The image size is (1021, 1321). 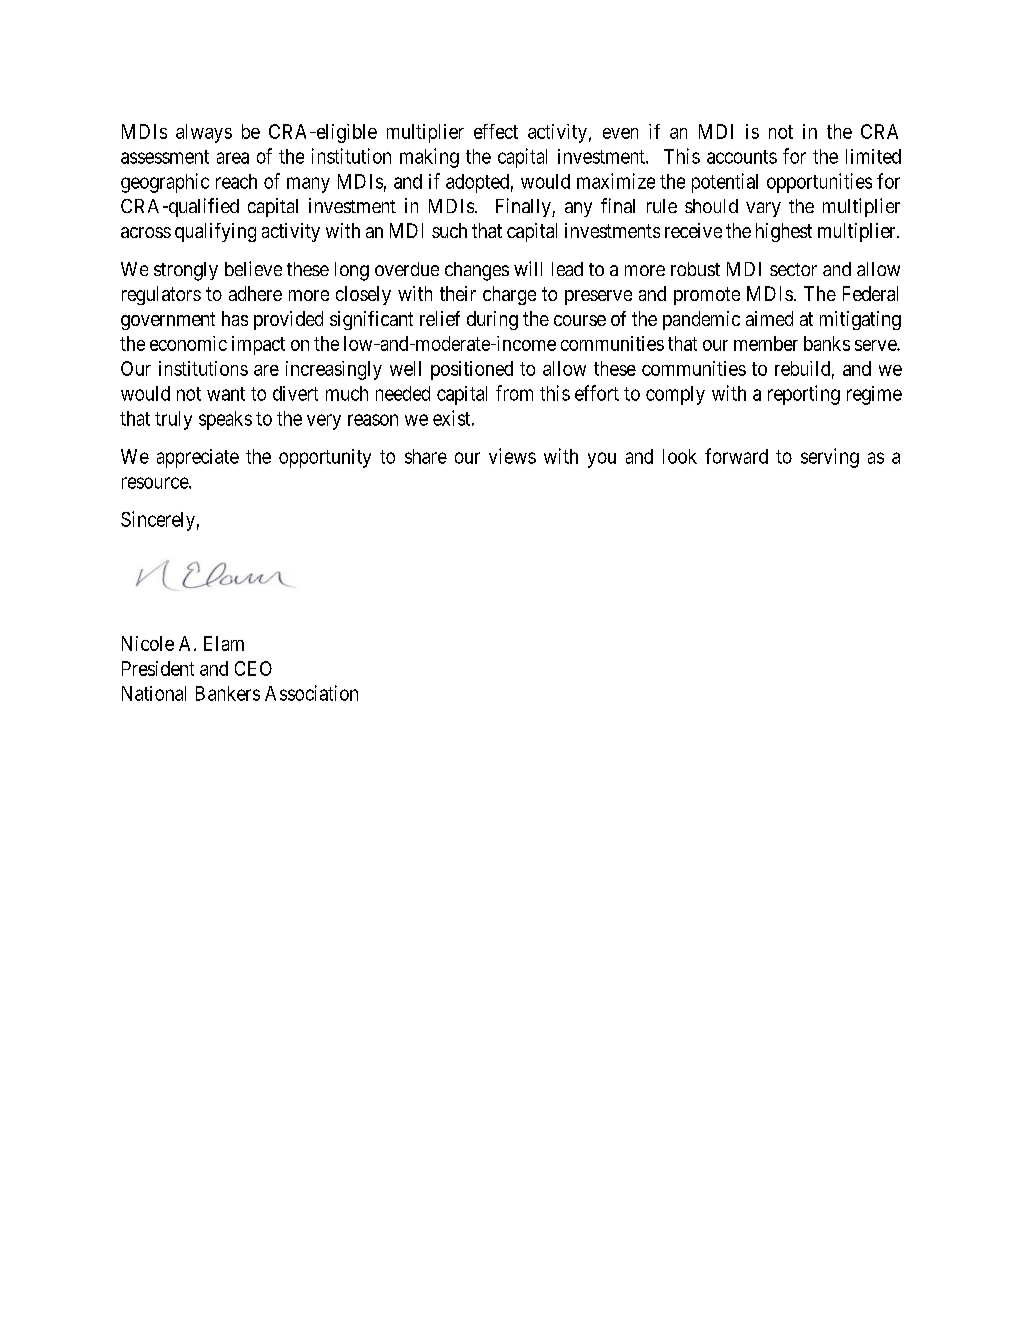 What do you see at coordinates (512, 456) in the screenshot?
I see `views` at bounding box center [512, 456].
